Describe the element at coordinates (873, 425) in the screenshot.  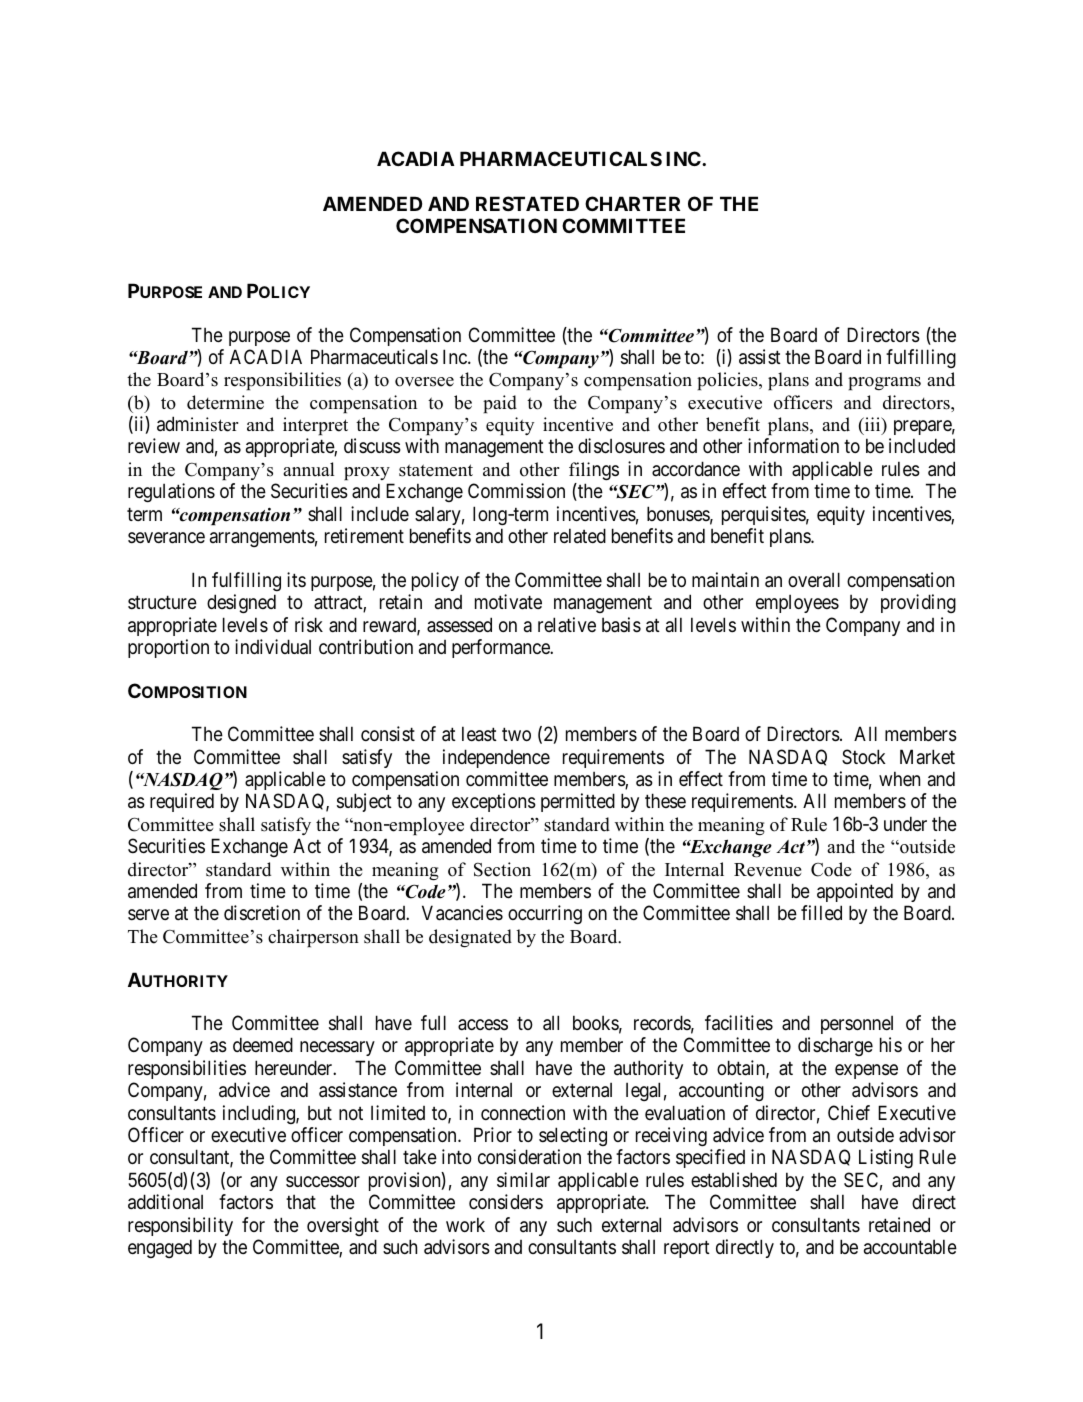
I see `iii` at that location.
